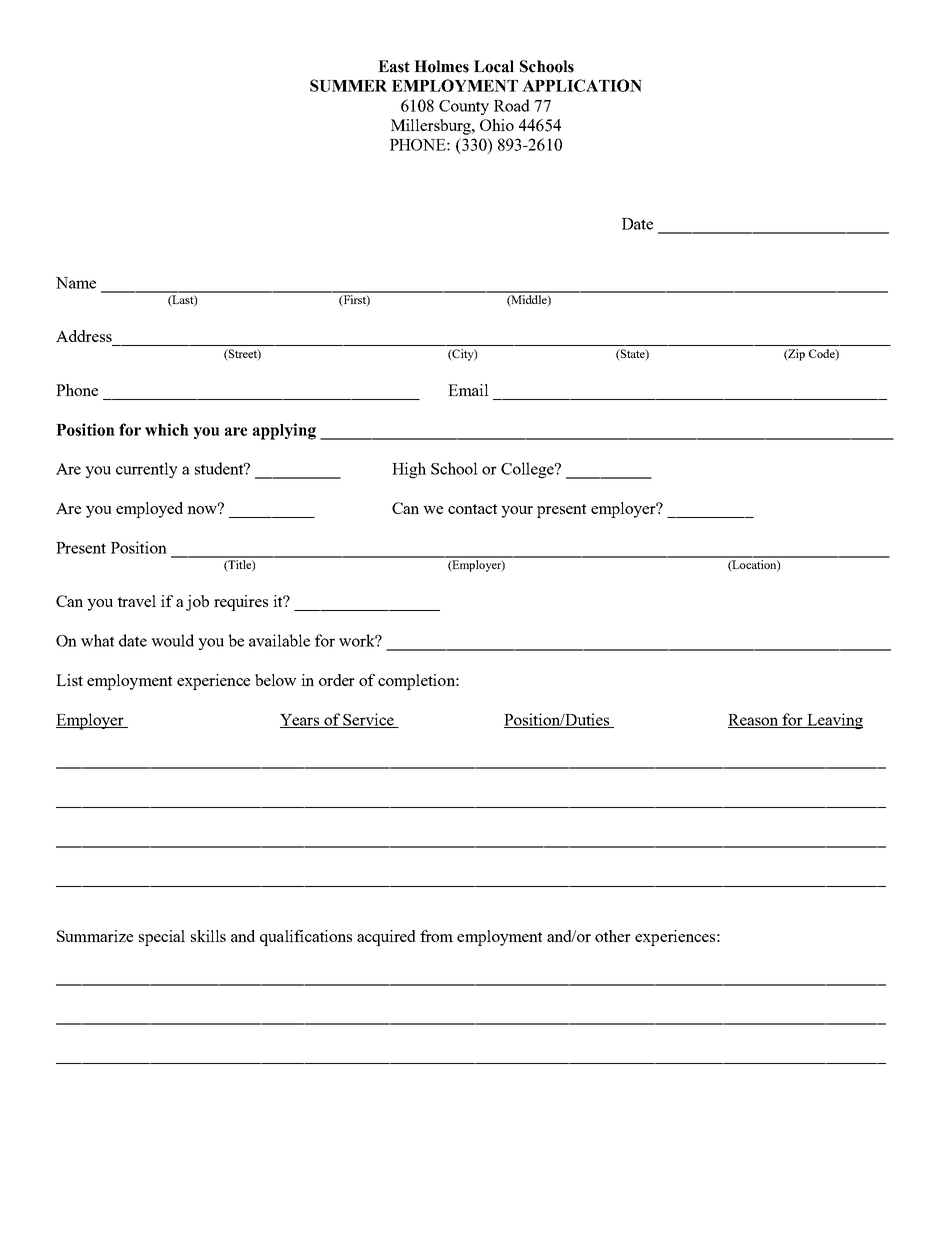 The image size is (952, 1233). Describe the element at coordinates (468, 390) in the screenshot. I see `Email` at that location.
